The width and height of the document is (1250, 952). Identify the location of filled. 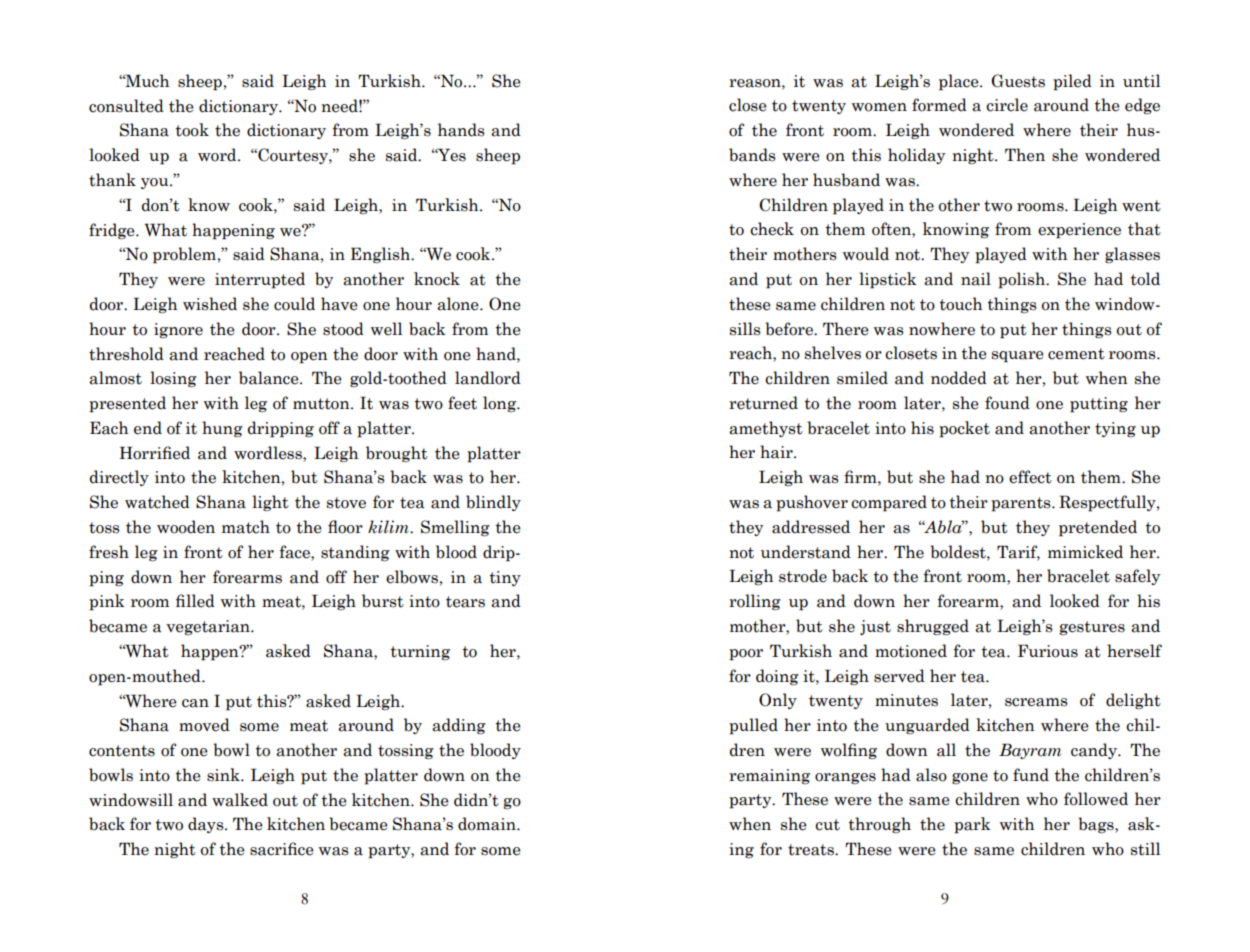
(195, 601).
